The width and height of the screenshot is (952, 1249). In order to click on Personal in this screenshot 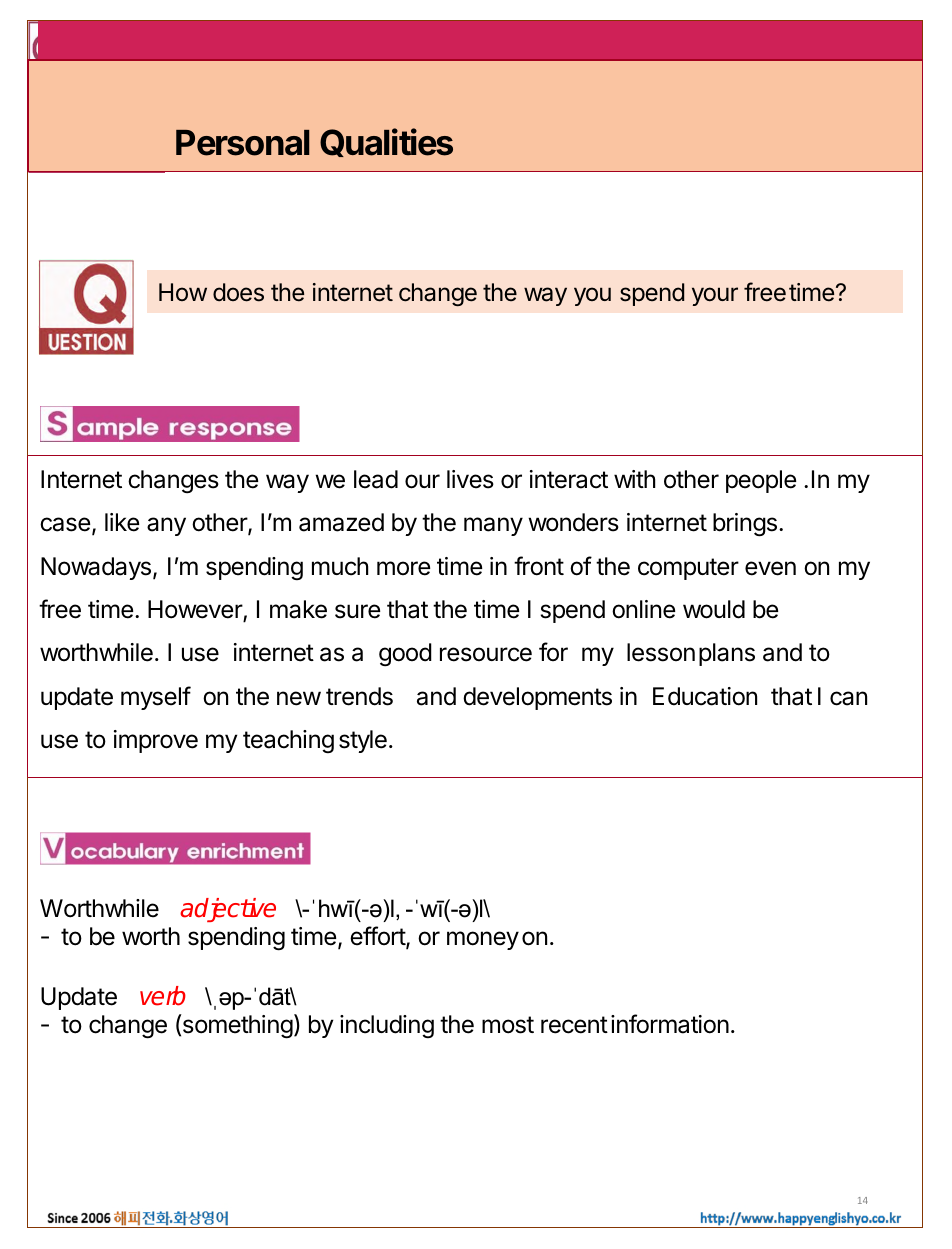, I will do `click(242, 143)`.
